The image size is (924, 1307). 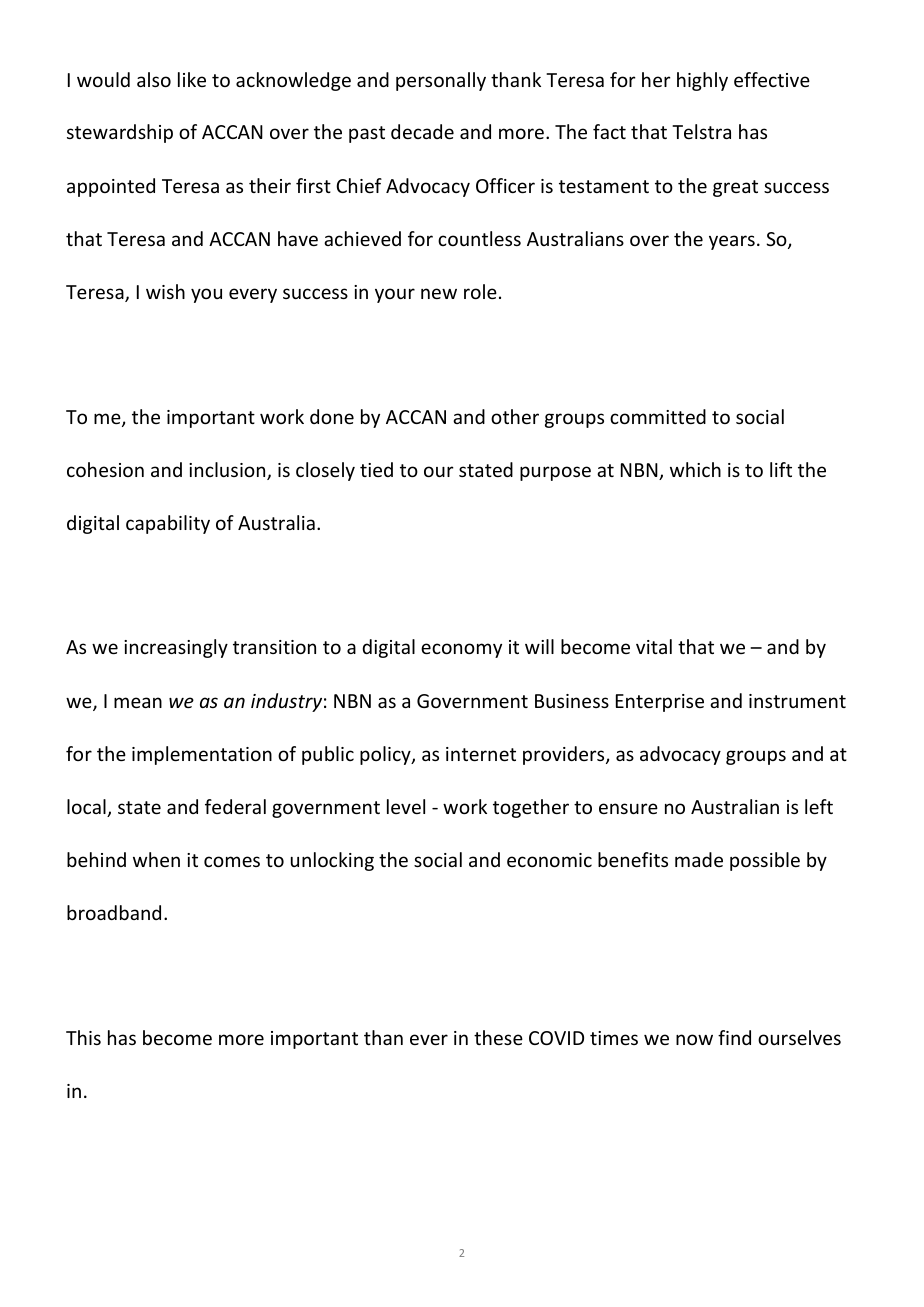 What do you see at coordinates (701, 131) in the image?
I see `Telstra` at bounding box center [701, 131].
